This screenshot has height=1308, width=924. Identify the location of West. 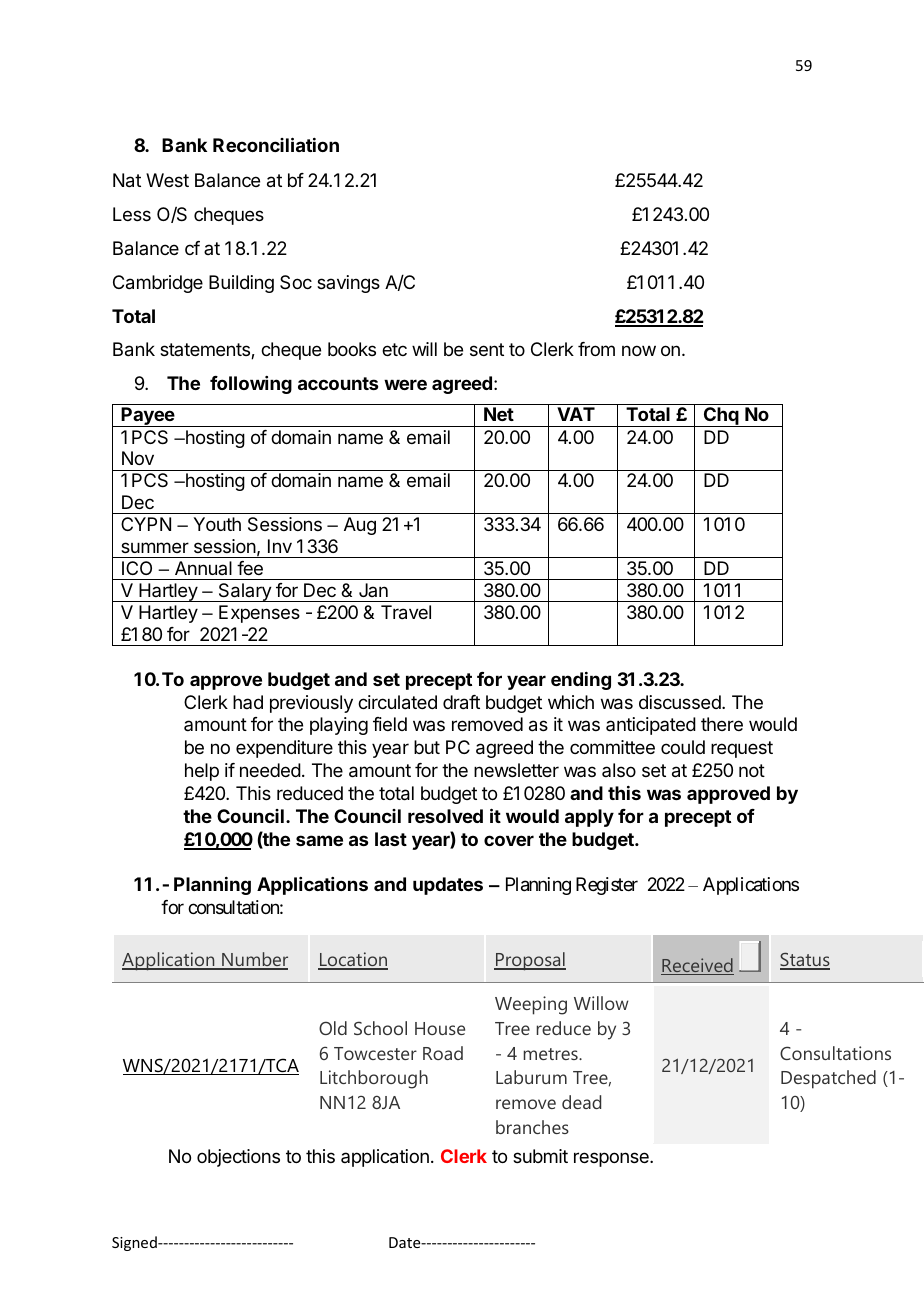
(167, 180).
